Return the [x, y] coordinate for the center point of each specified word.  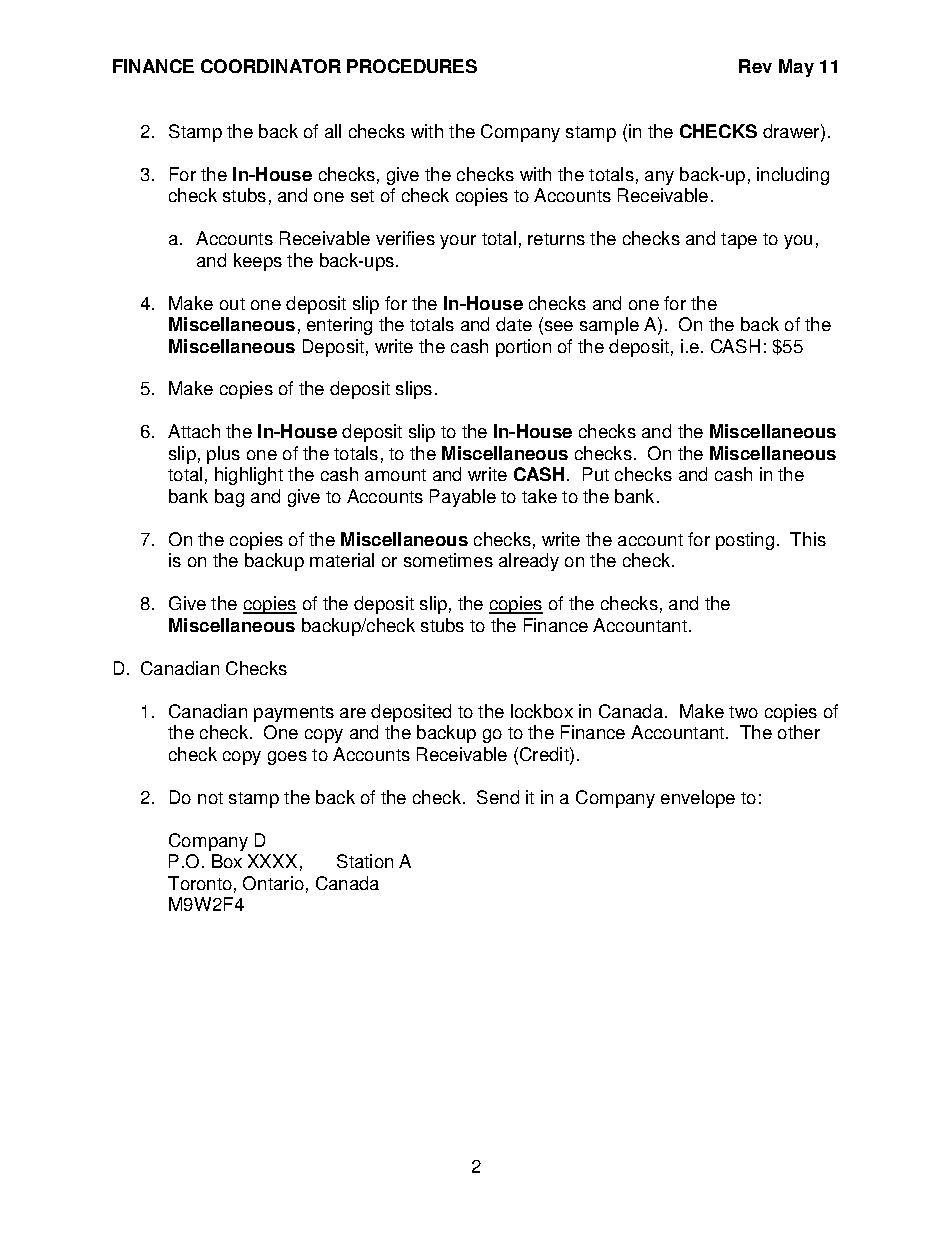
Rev [755, 66]
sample [609, 326]
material [342, 560]
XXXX [272, 861]
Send [498, 797]
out [232, 304]
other [799, 732]
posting [745, 541]
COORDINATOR [271, 66]
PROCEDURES [412, 66]
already [529, 562]
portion [523, 348]
